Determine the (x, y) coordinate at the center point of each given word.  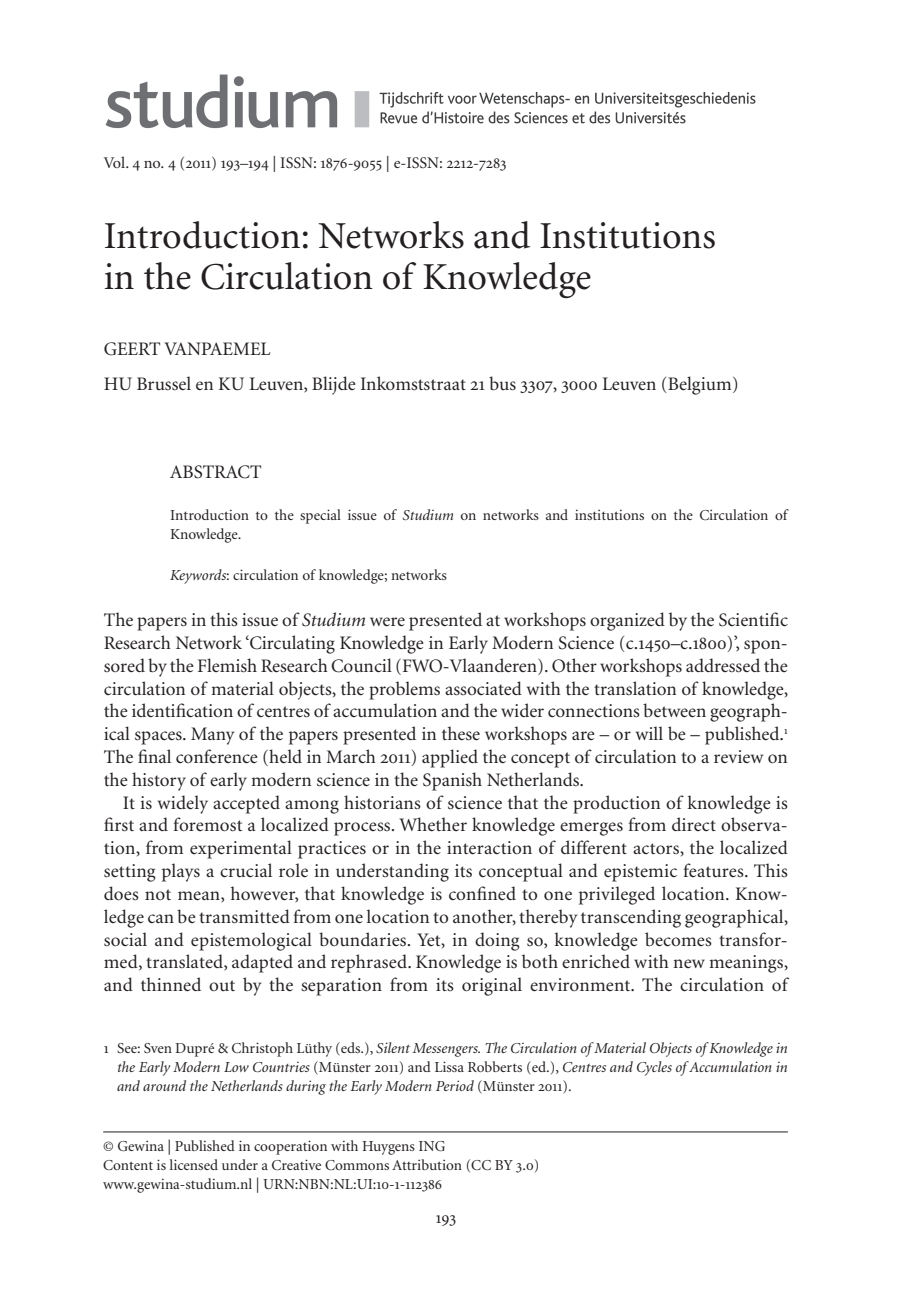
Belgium (700, 385)
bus (502, 383)
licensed (194, 1164)
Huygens (388, 1148)
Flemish (227, 665)
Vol (116, 162)
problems (404, 690)
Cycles (654, 1068)
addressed (723, 665)
